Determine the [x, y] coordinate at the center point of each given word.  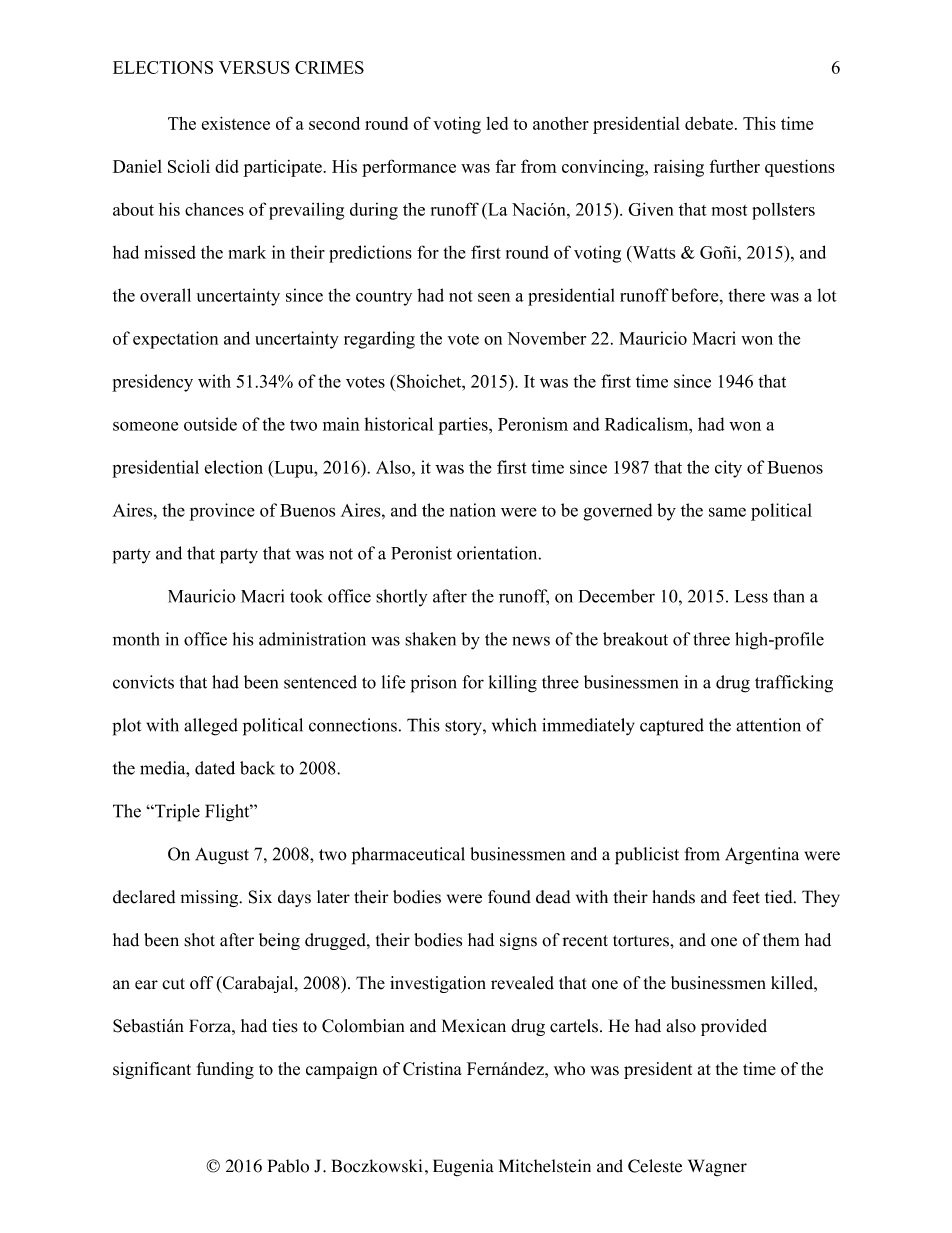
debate [709, 123]
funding [225, 1070]
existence [235, 123]
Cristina [432, 1069]
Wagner [717, 1168]
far [506, 166]
